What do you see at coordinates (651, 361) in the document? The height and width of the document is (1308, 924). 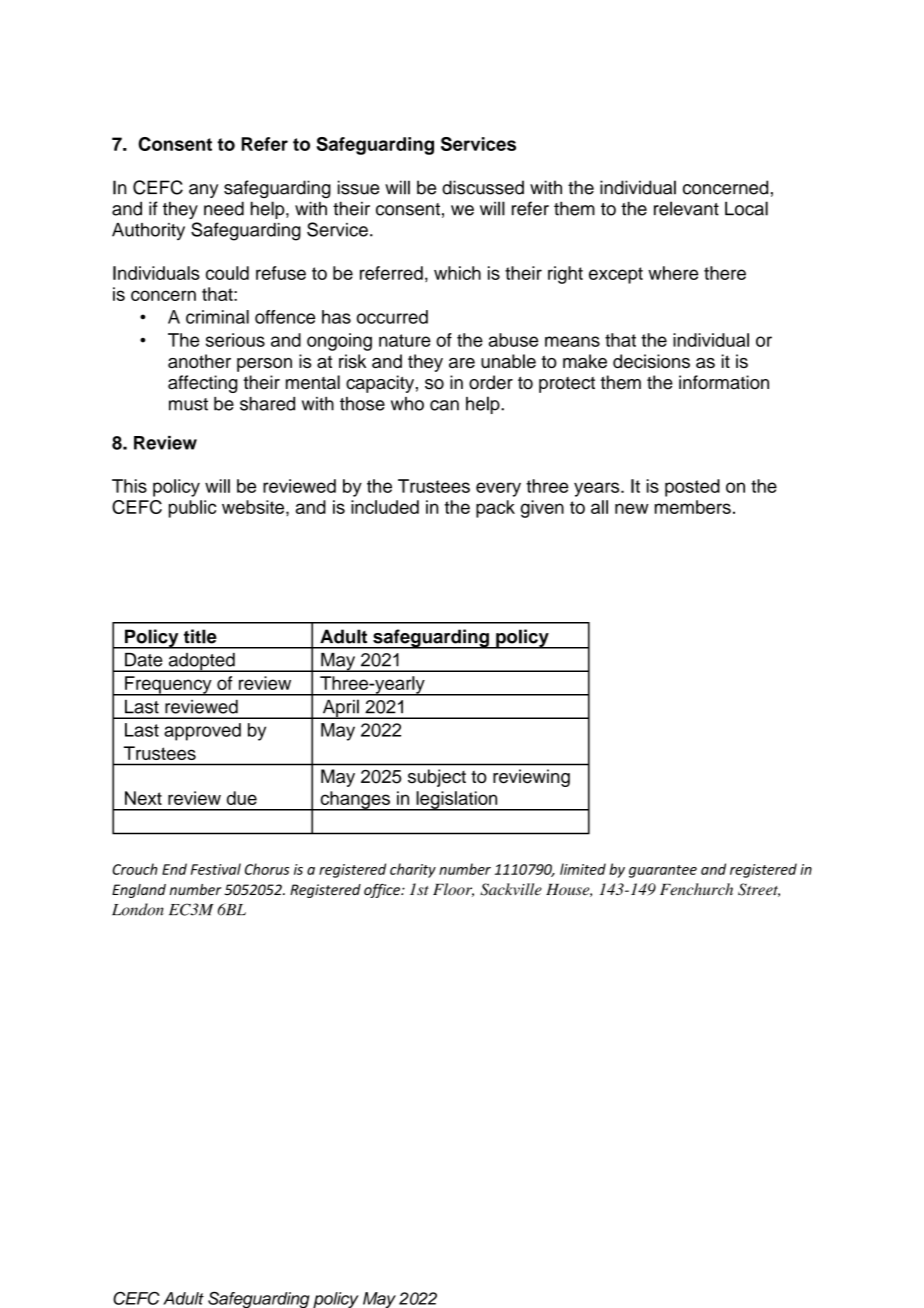 I see `decisions` at bounding box center [651, 361].
